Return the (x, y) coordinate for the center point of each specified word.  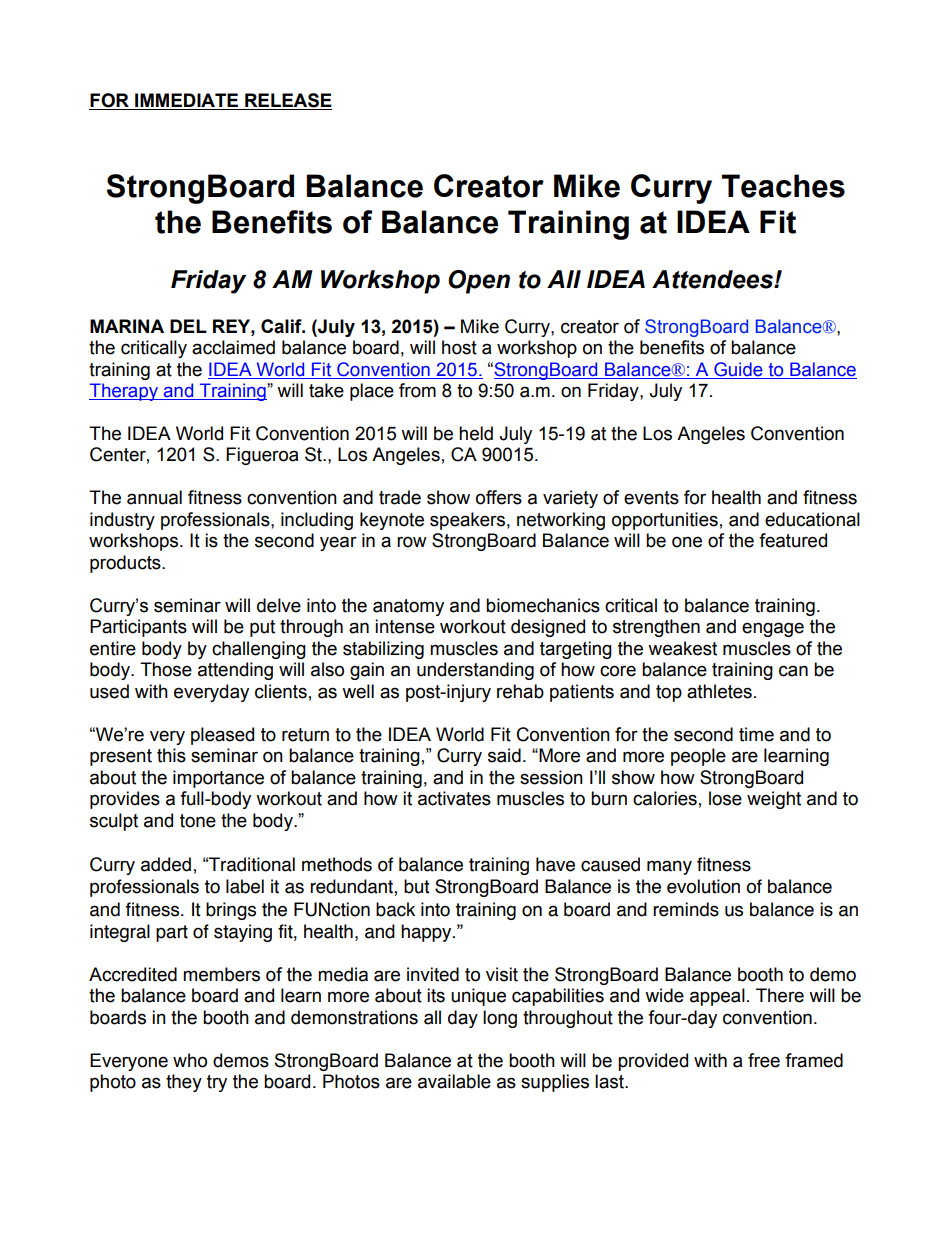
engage (773, 629)
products (126, 564)
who (190, 1060)
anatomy (408, 607)
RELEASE (287, 101)
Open (479, 282)
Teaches (783, 186)
